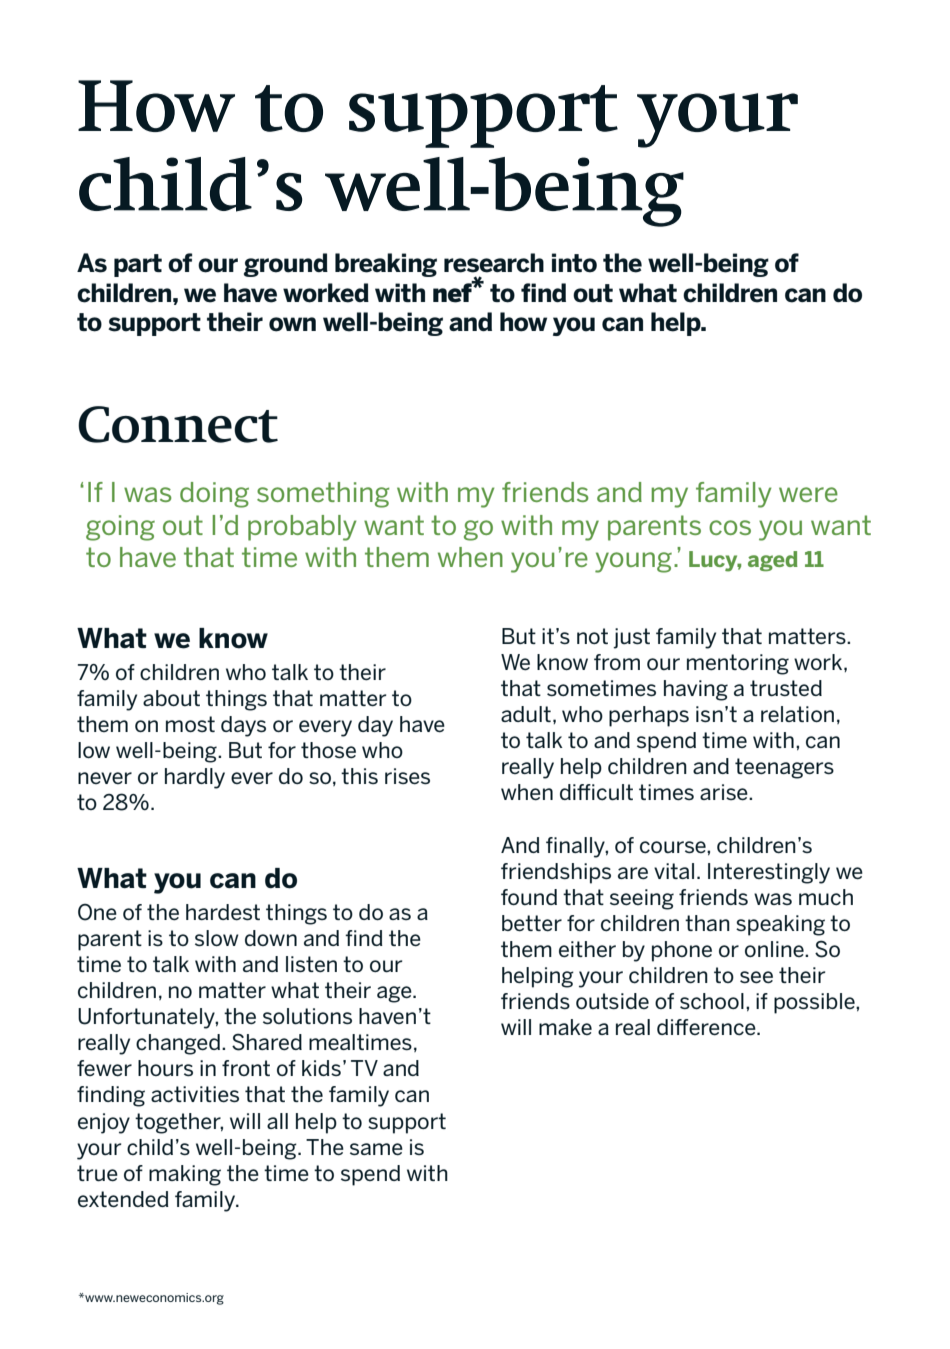 The image size is (950, 1349). Describe the element at coordinates (773, 561) in the document. I see `aged` at that location.
